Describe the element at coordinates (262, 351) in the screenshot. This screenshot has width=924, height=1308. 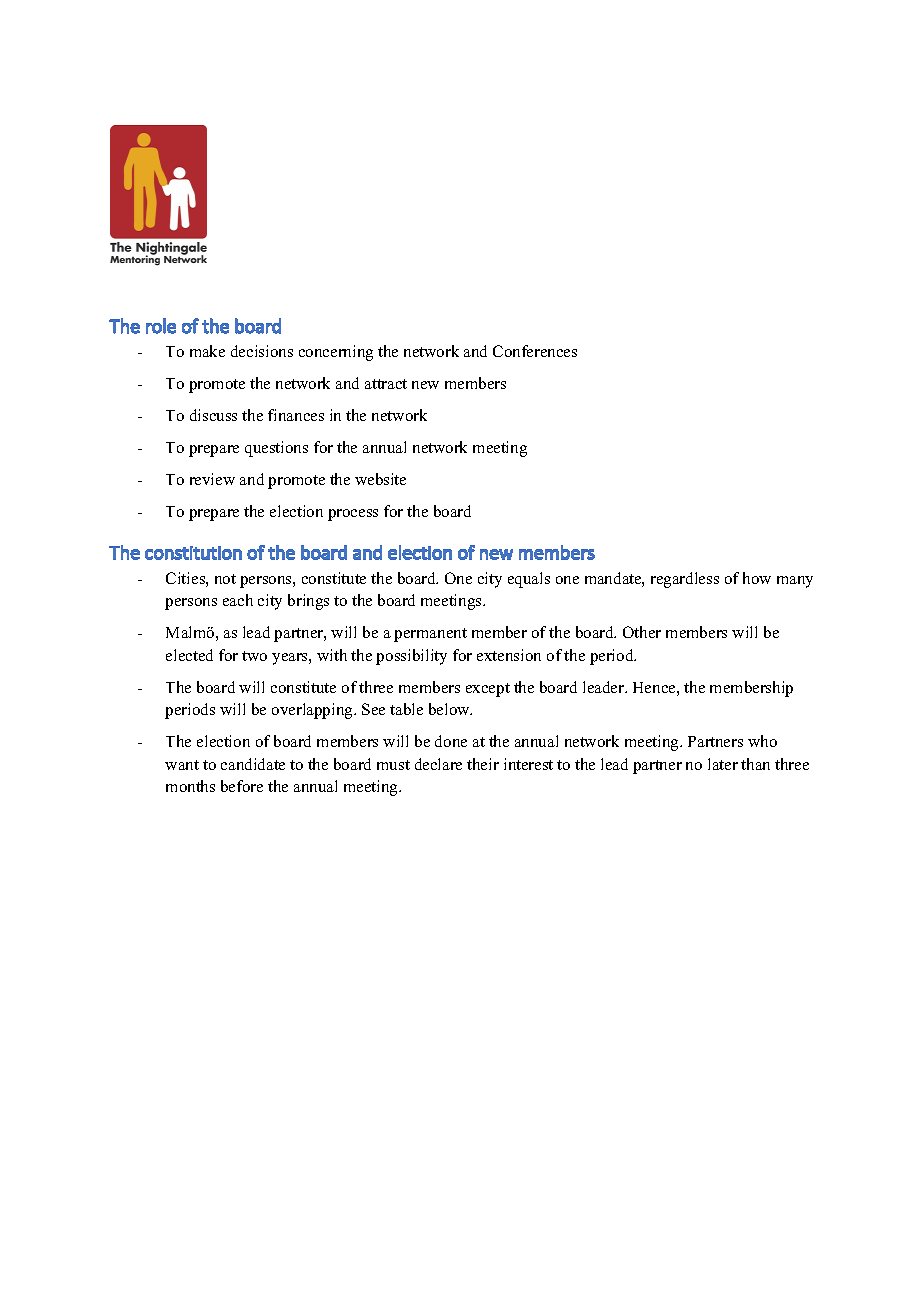
I see `decisions` at that location.
